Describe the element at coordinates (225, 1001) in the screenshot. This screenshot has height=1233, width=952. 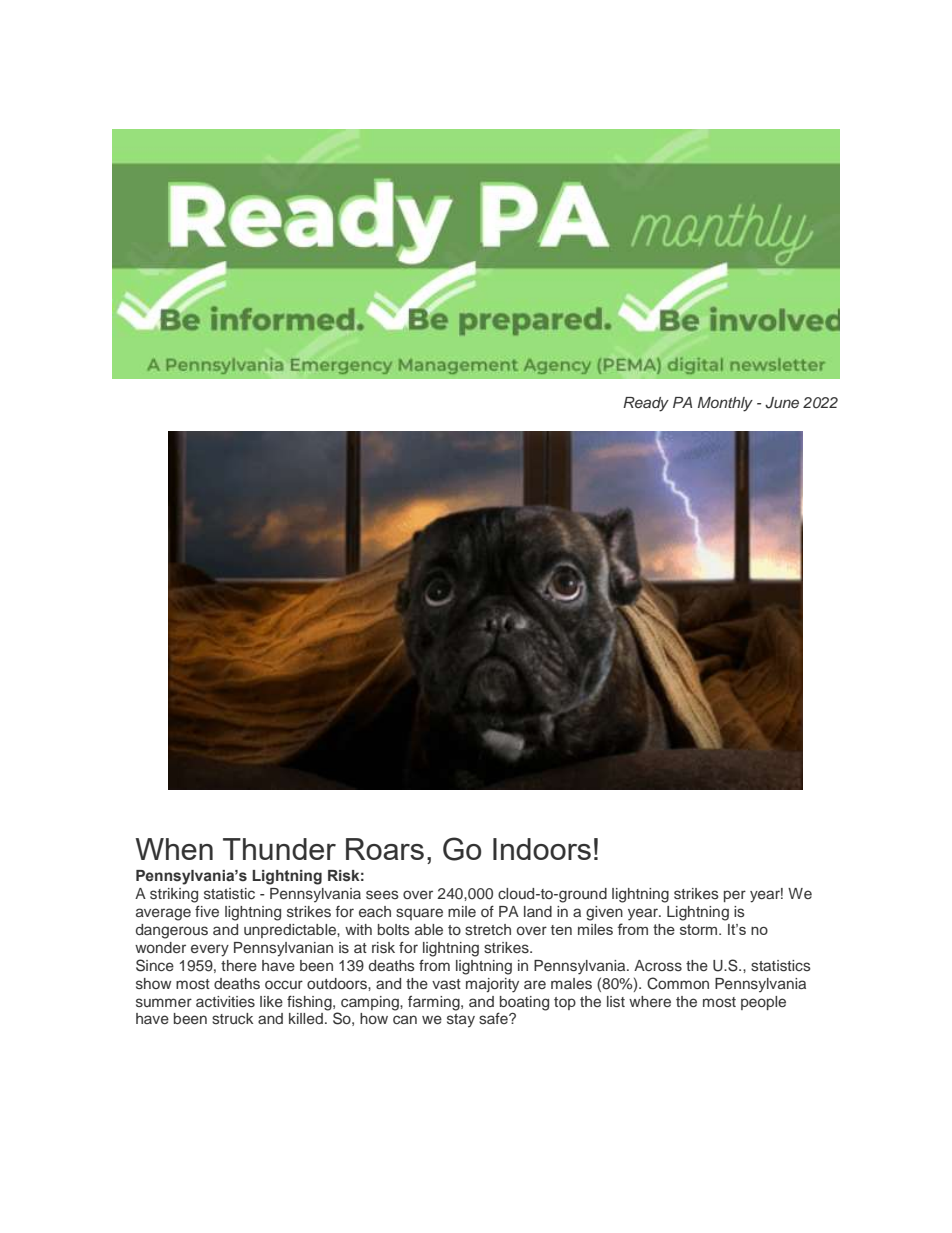
I see `activities` at that location.
